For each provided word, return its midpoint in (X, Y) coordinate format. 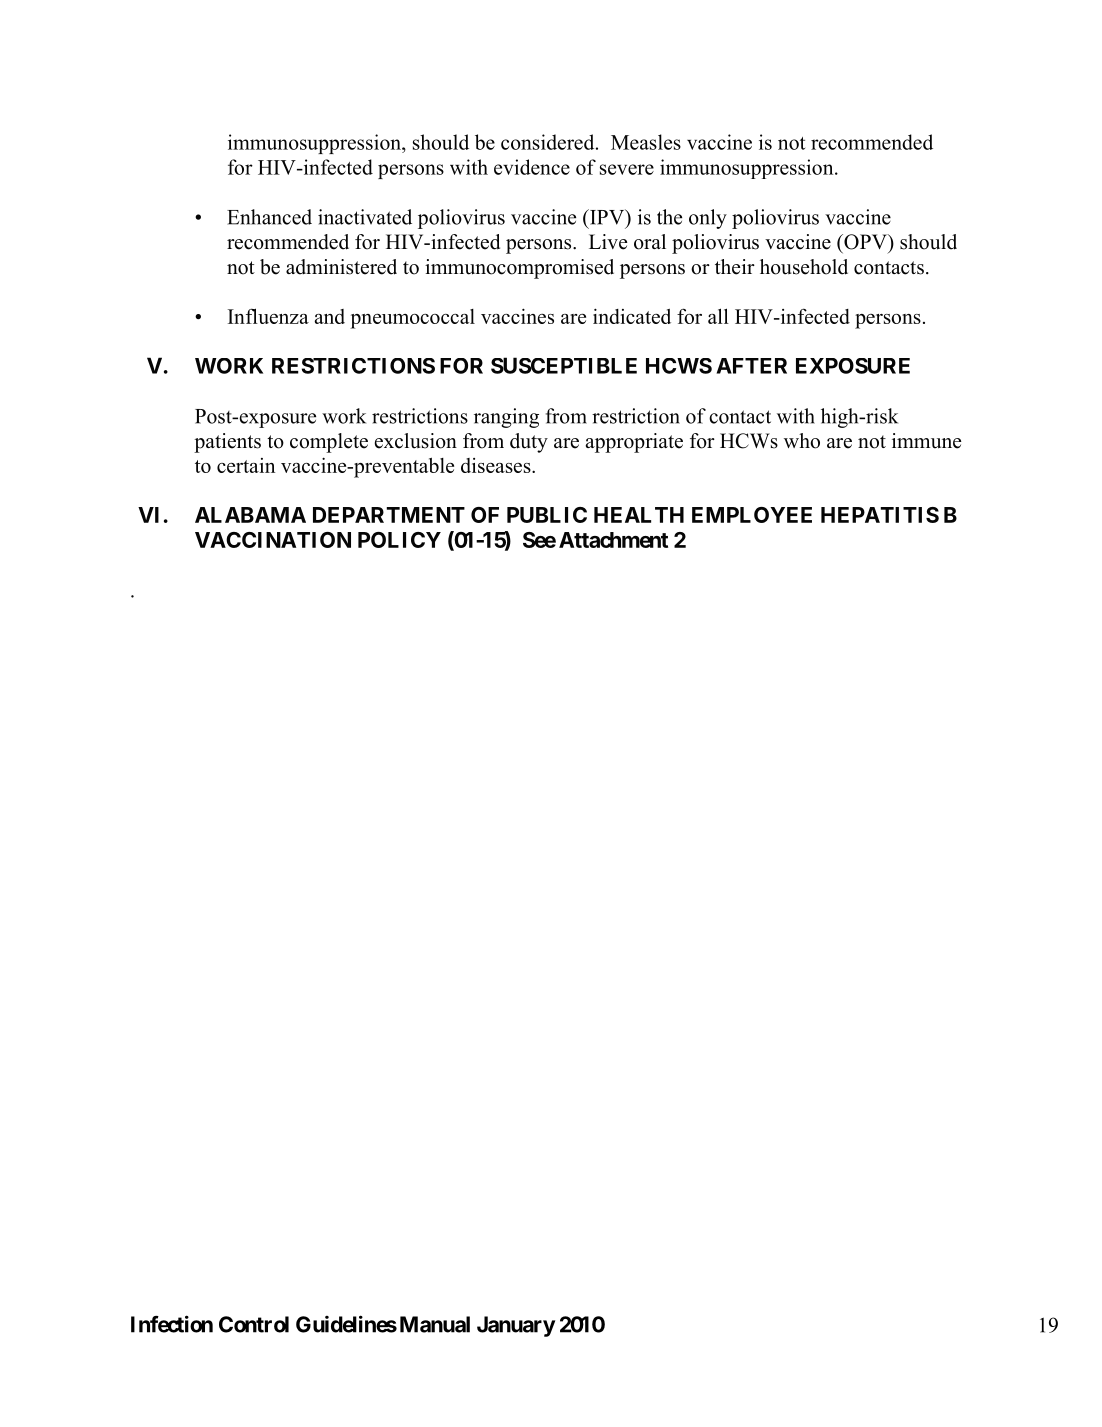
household (804, 267)
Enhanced (269, 217)
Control (254, 1324)
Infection (172, 1324)
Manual (435, 1324)
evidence (532, 167)
